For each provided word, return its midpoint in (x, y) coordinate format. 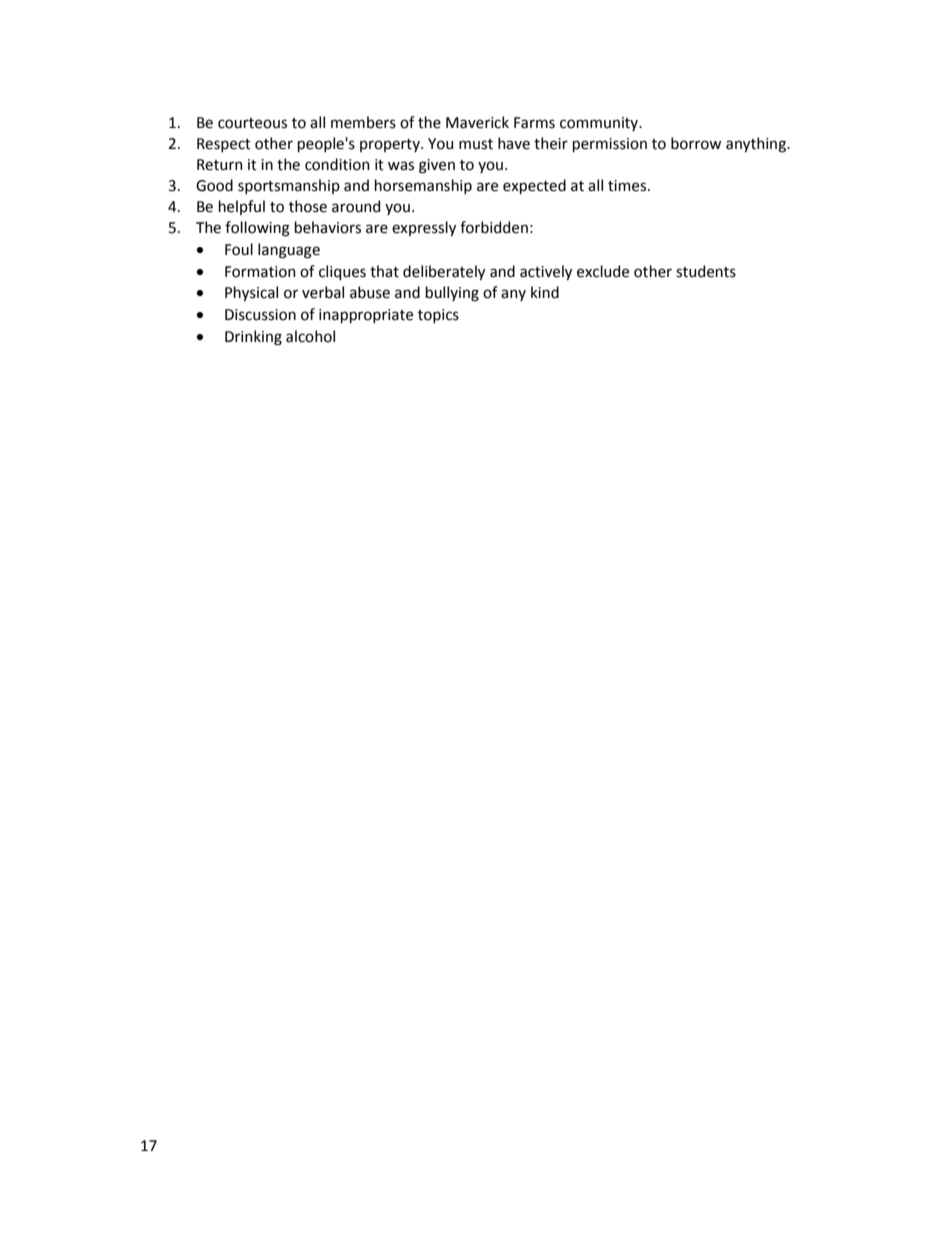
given (437, 166)
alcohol (310, 336)
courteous (252, 123)
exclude (603, 271)
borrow (696, 143)
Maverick (477, 122)
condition (337, 164)
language (289, 251)
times (628, 186)
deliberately (444, 272)
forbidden (494, 227)
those (308, 206)
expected (534, 186)
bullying (452, 294)
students (706, 271)
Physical (251, 293)
